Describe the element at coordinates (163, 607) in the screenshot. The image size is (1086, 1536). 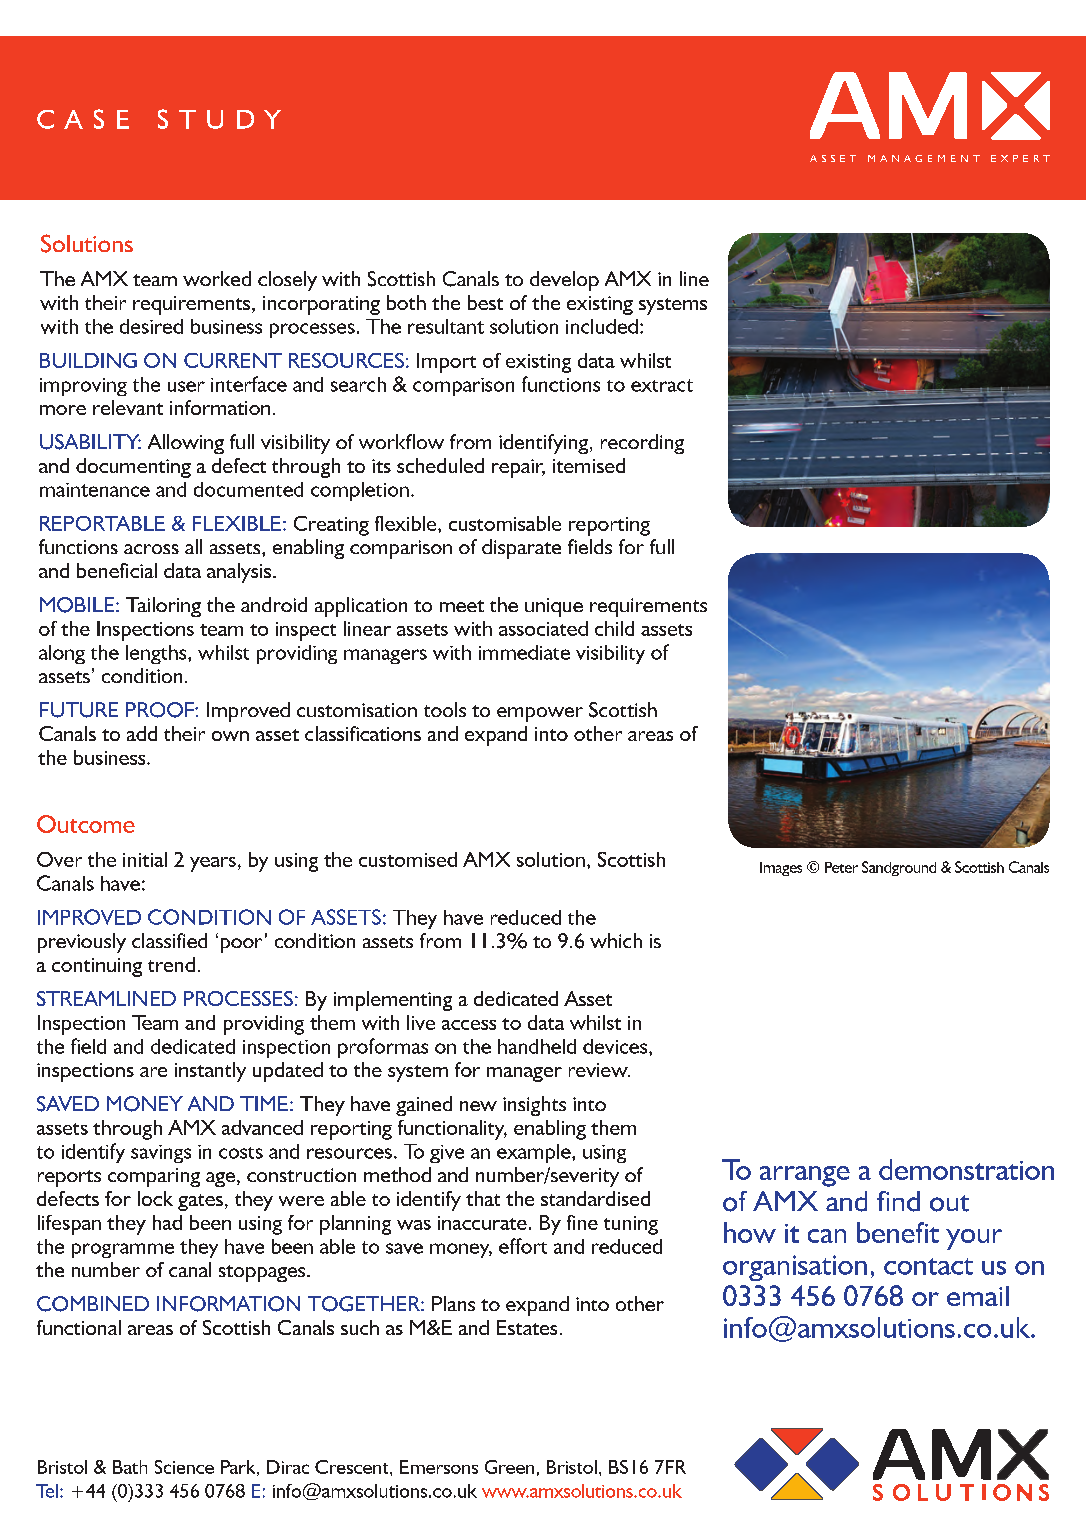
I see `Tailoring` at that location.
